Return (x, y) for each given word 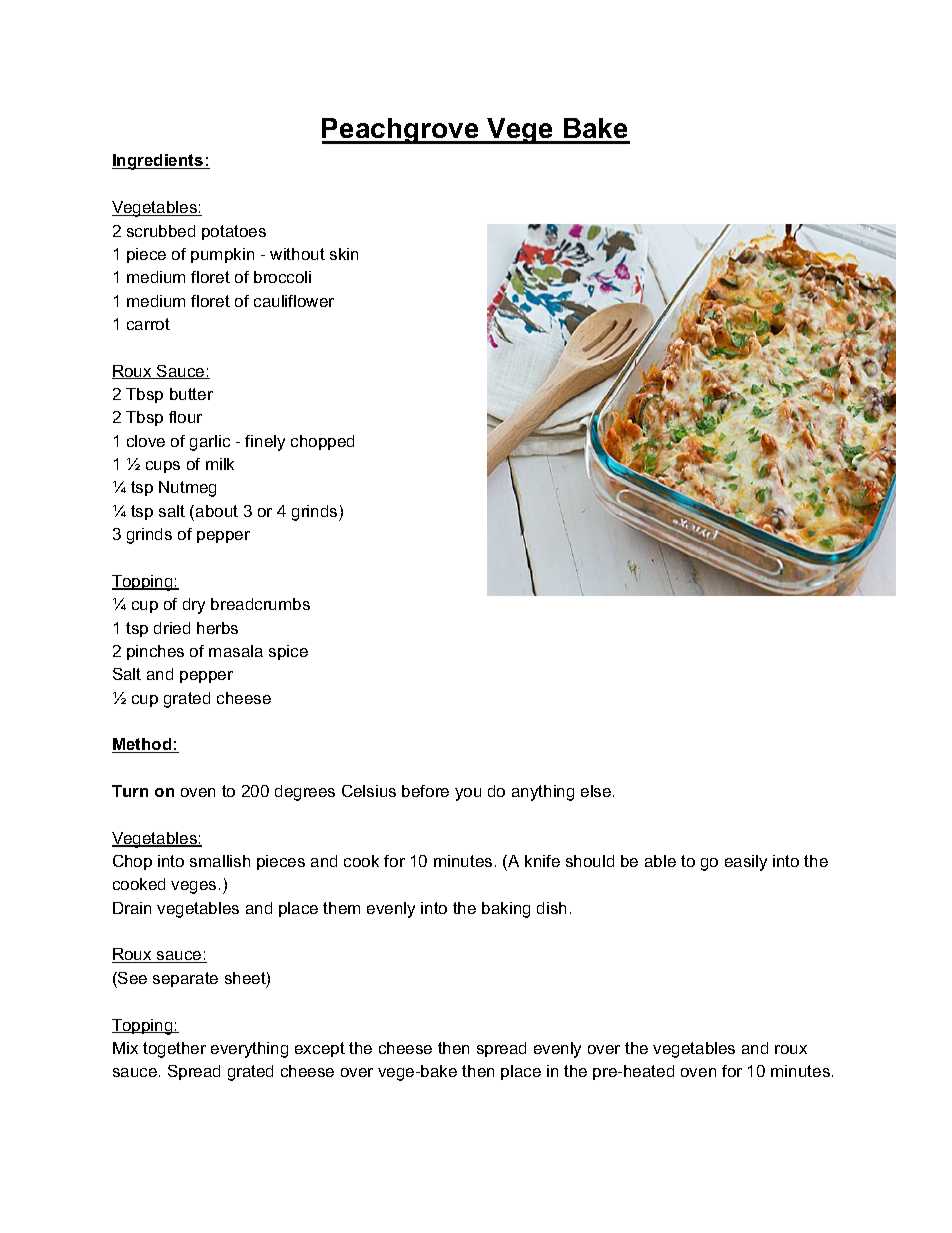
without (297, 254)
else (597, 791)
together (174, 1050)
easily (746, 863)
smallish (220, 861)
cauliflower (294, 301)
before (425, 791)
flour (185, 417)
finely (265, 443)
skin (344, 254)
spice (288, 652)
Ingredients (159, 162)
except (320, 1049)
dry (194, 606)
